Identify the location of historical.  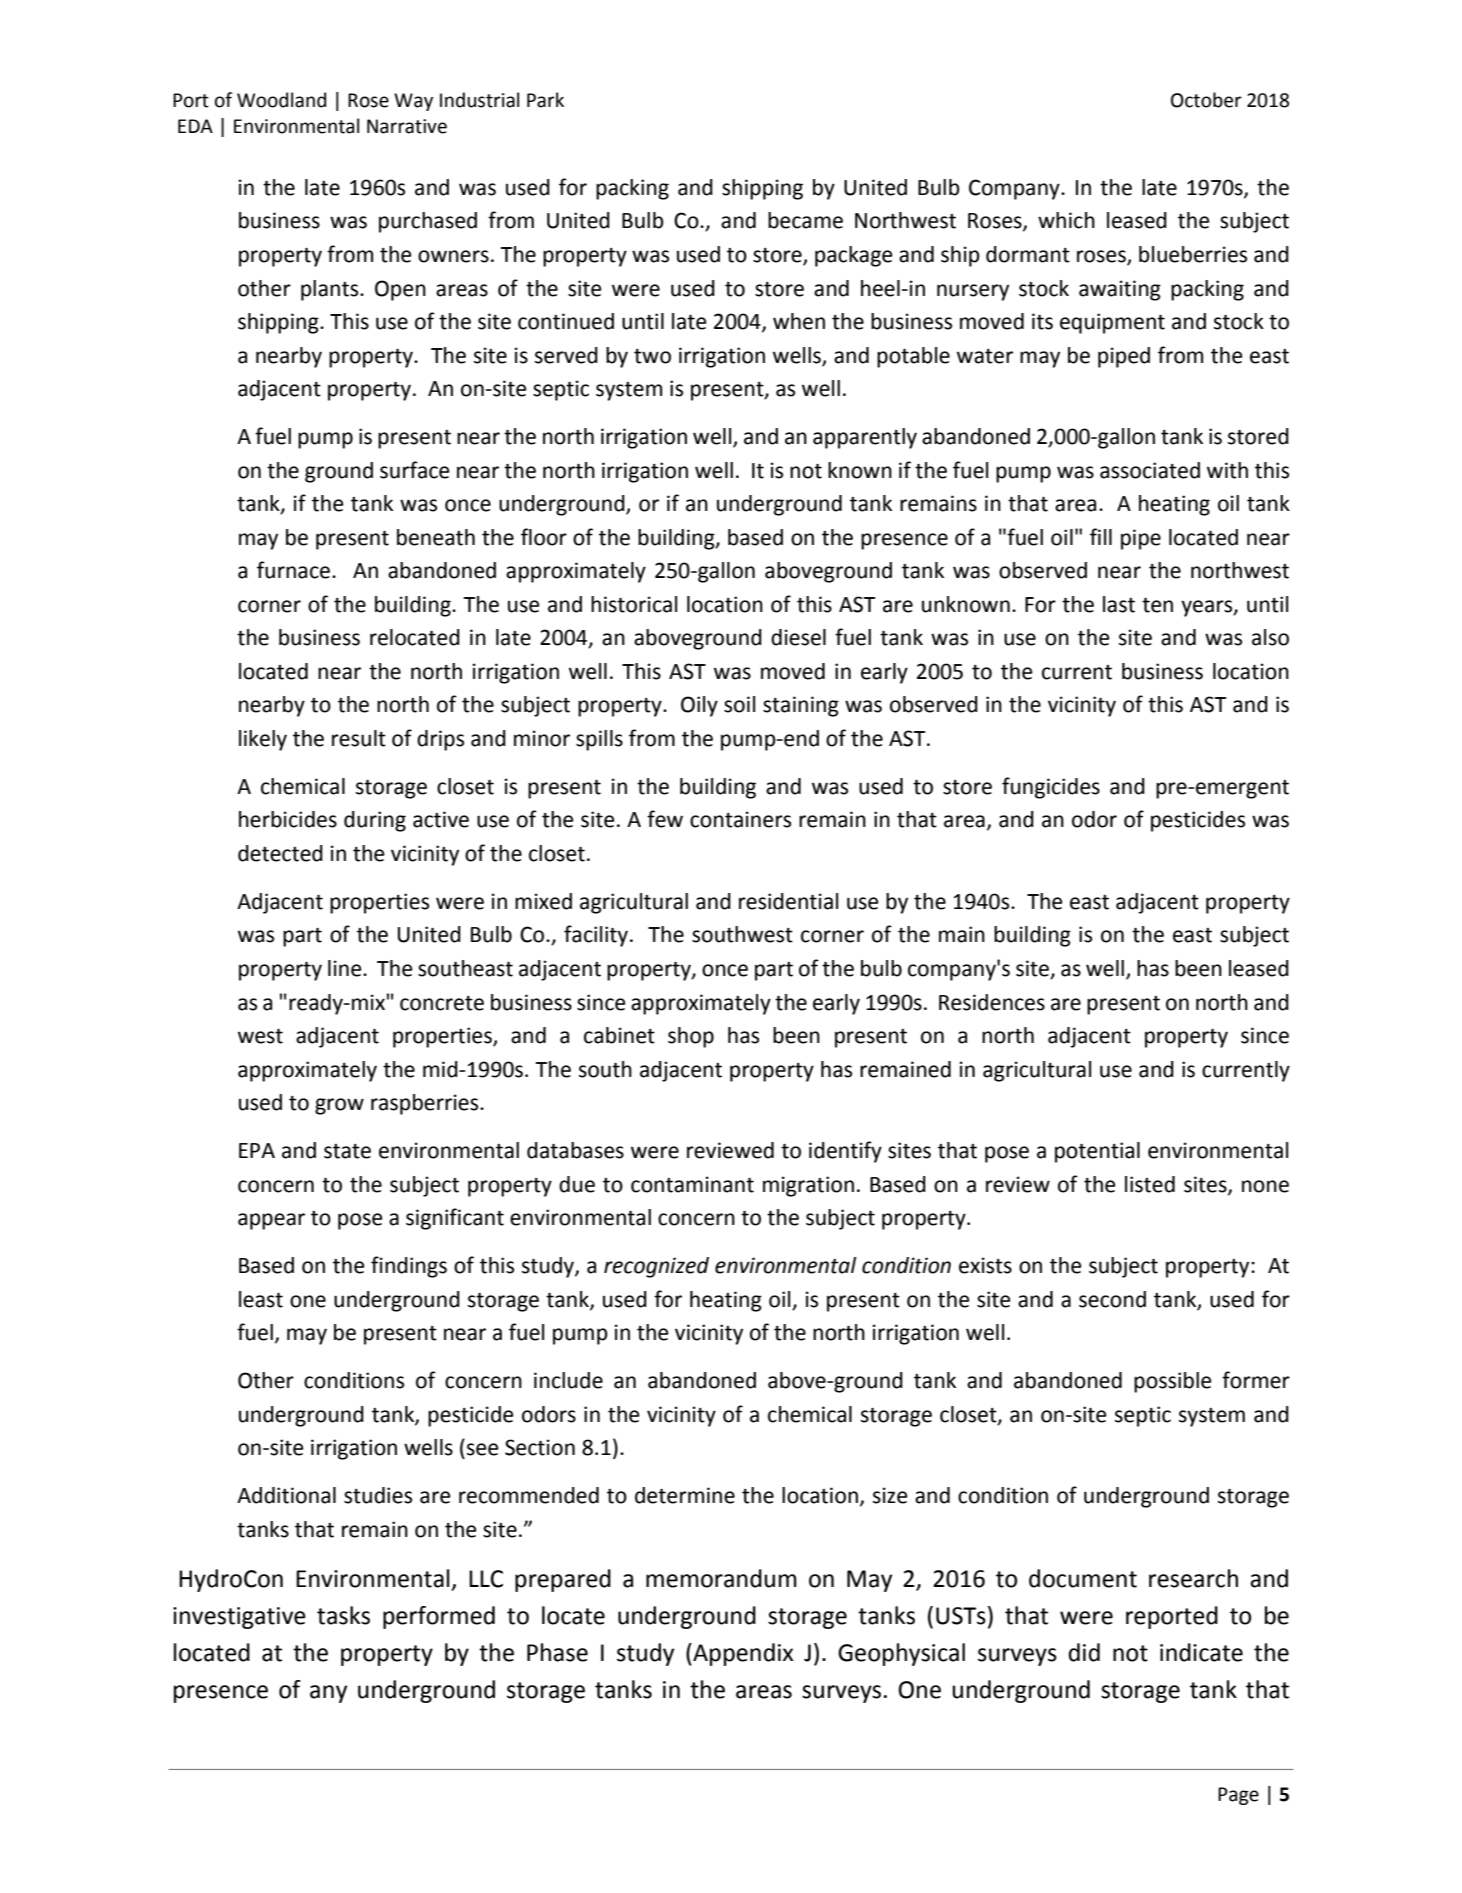
(634, 604).
